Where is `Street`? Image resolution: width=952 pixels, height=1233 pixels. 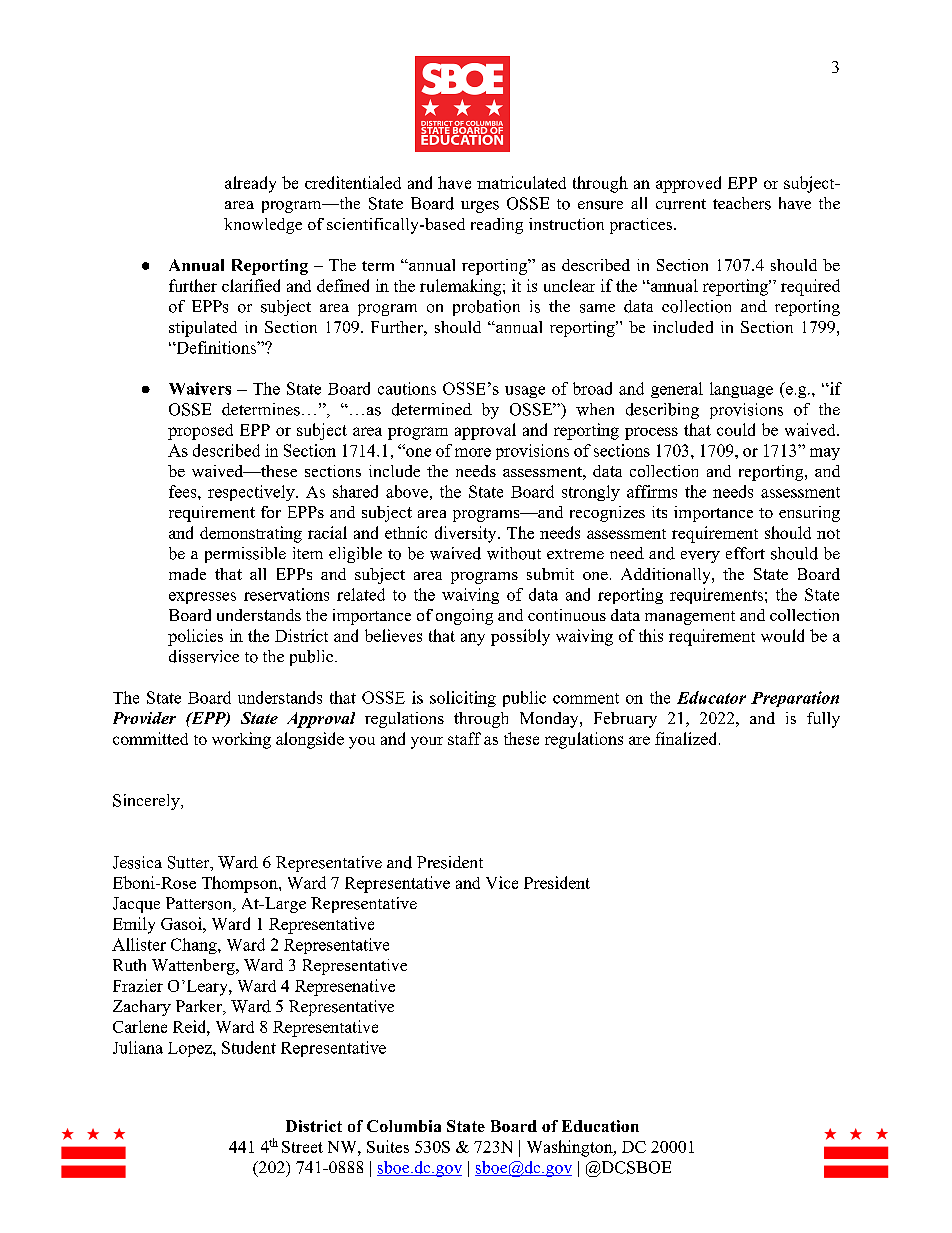
Street is located at coordinates (302, 1147).
